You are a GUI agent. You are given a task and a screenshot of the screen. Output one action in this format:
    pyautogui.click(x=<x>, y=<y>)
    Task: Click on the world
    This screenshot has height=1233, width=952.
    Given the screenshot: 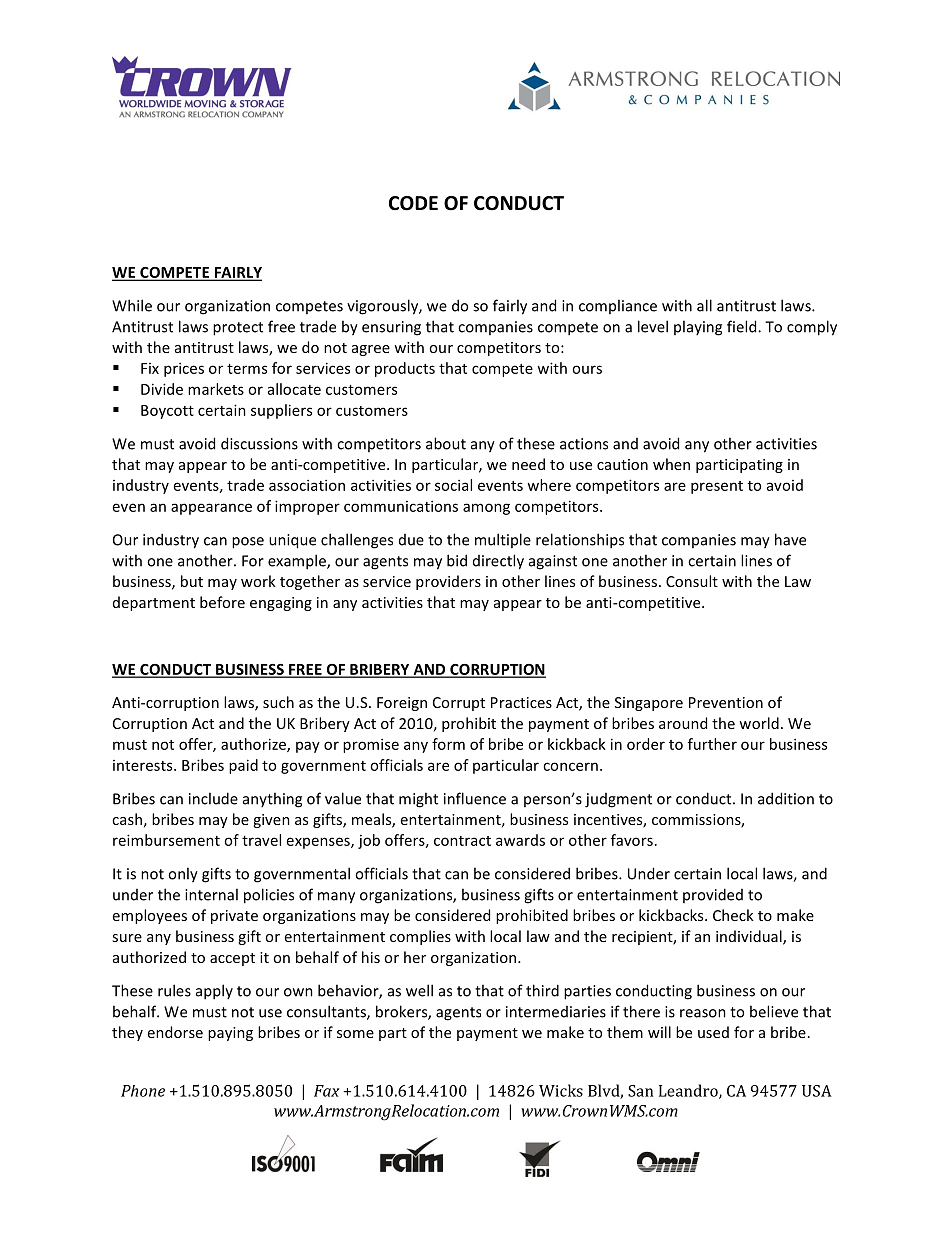 What is the action you would take?
    pyautogui.click(x=759, y=723)
